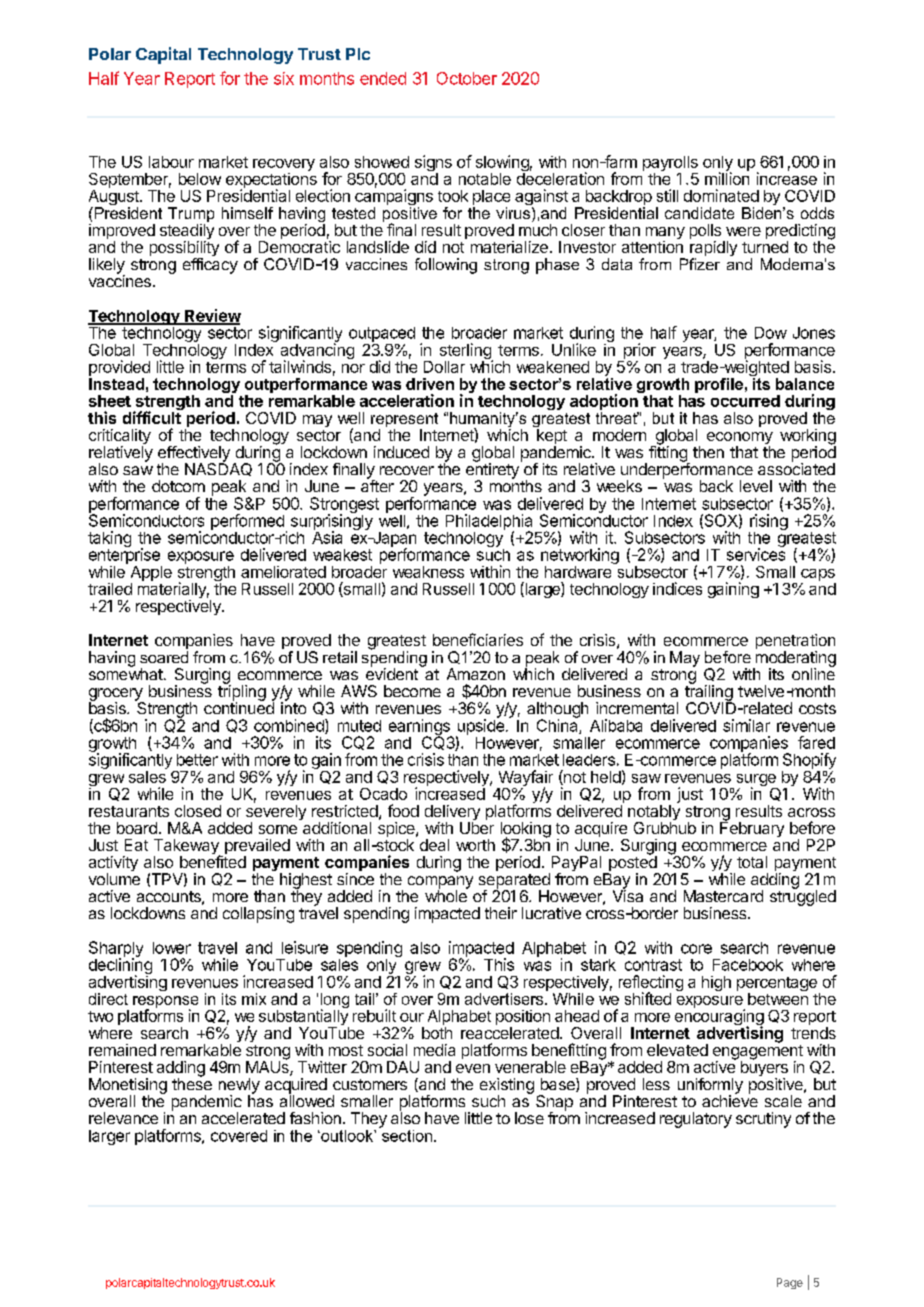 Image resolution: width=924 pixels, height=1307 pixels. I want to click on level, so click(756, 486).
